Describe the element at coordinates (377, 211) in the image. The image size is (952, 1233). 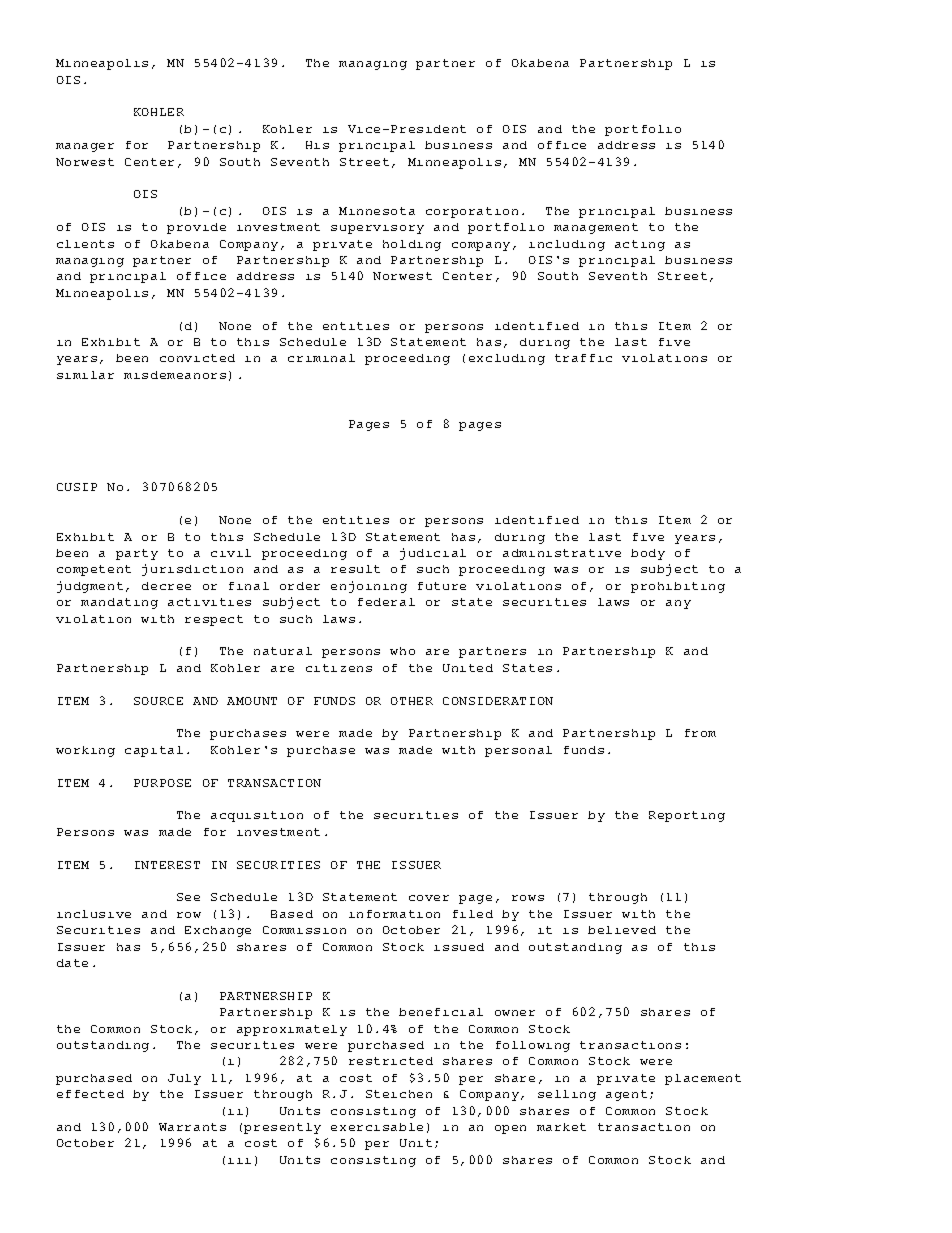
I see `Minnesota` at that location.
